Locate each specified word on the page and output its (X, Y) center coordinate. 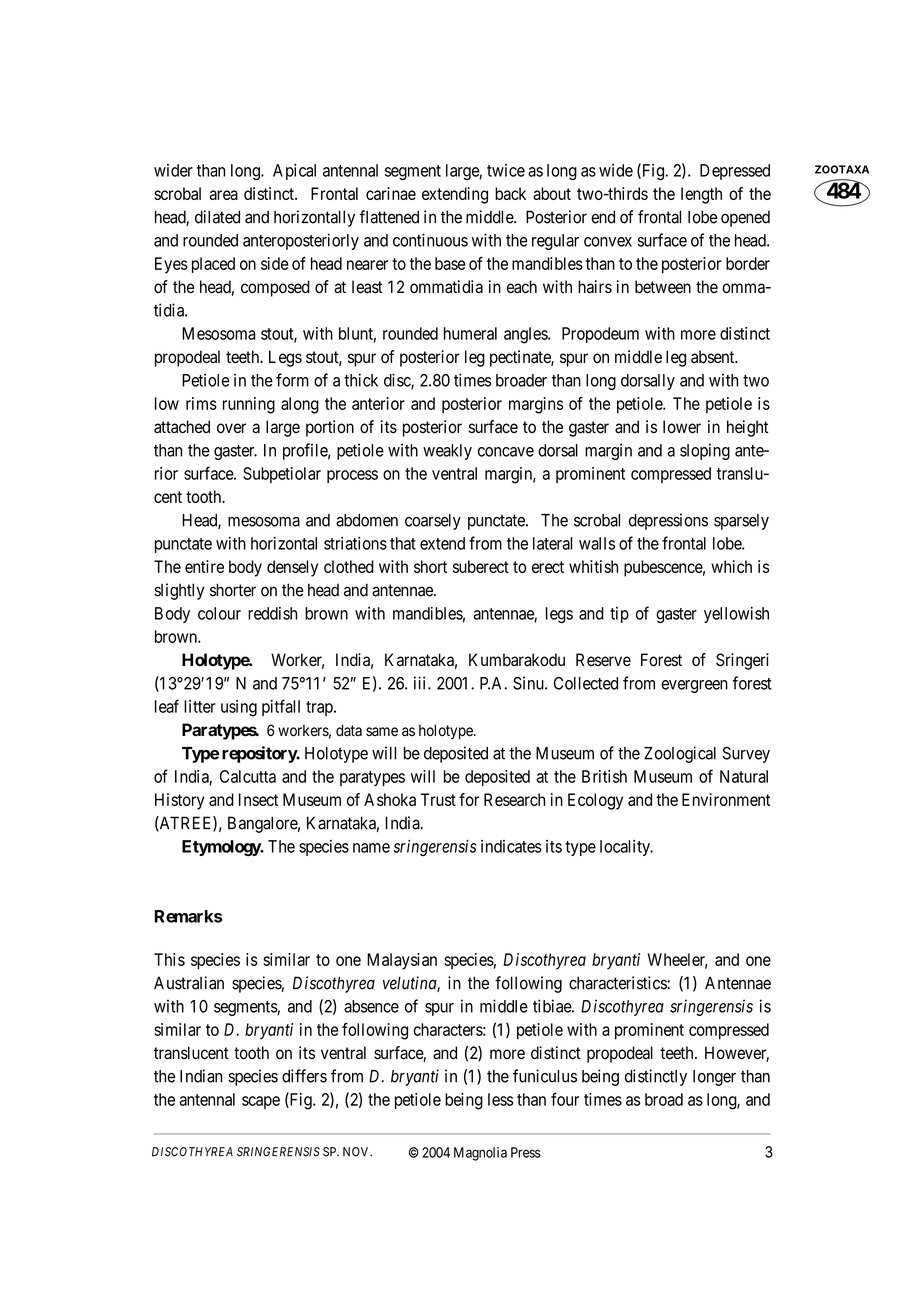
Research (514, 799)
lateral (552, 543)
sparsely (741, 522)
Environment (726, 799)
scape (261, 1102)
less (500, 1099)
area (223, 195)
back (510, 193)
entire (204, 566)
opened (745, 218)
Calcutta (248, 776)
